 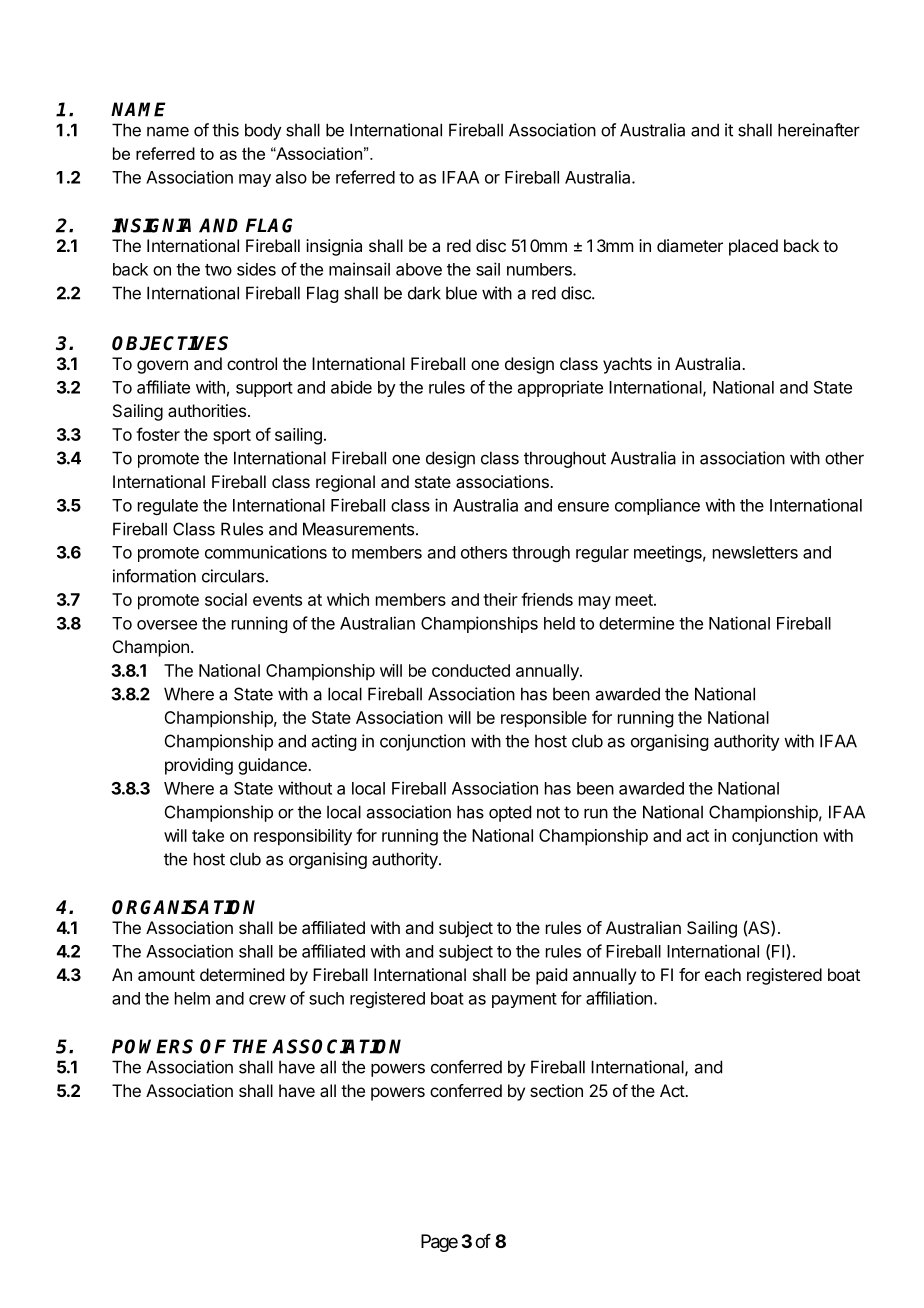 What do you see at coordinates (267, 1000) in the image?
I see `crew` at bounding box center [267, 1000].
